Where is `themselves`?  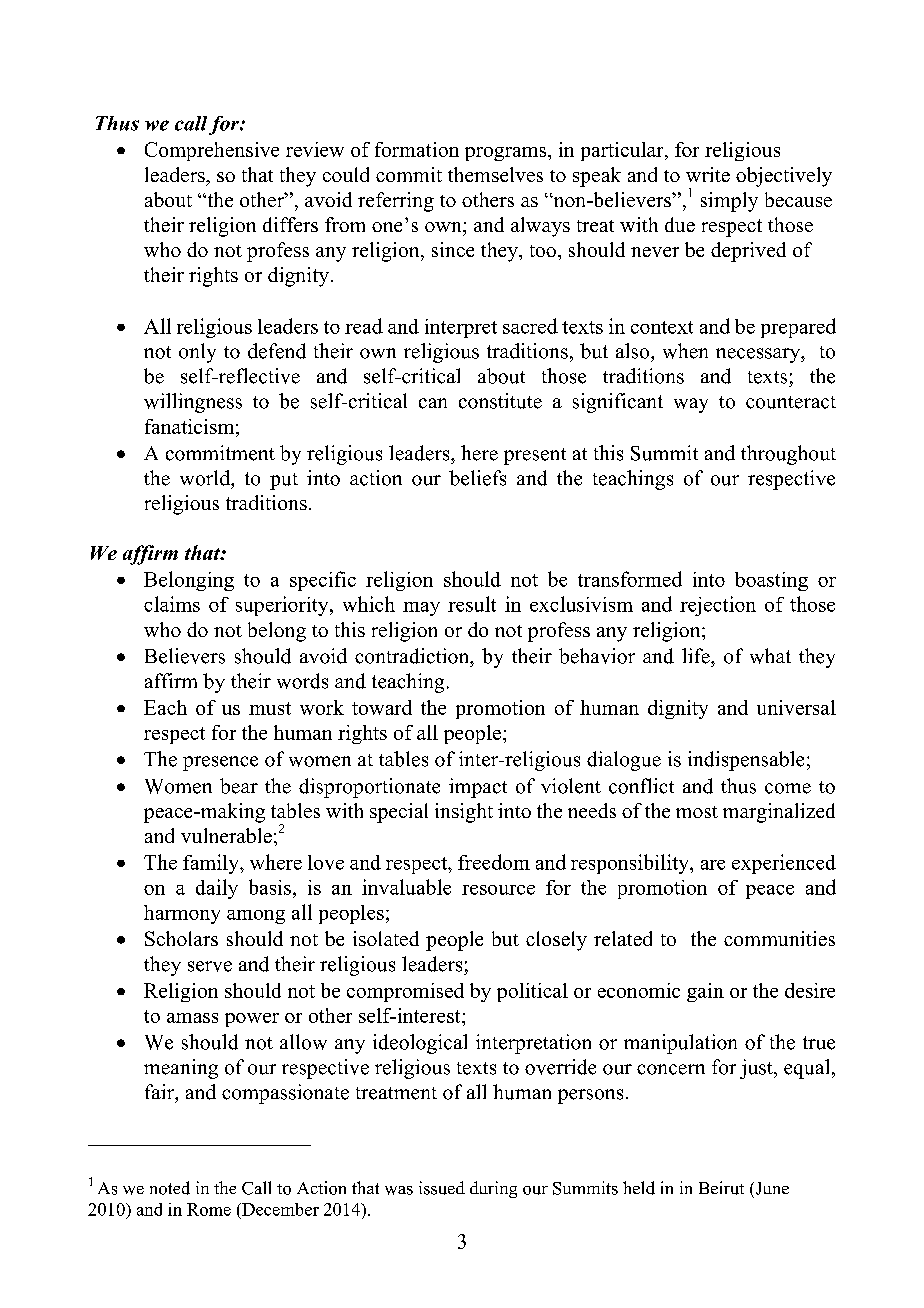
themselves is located at coordinates (495, 174).
